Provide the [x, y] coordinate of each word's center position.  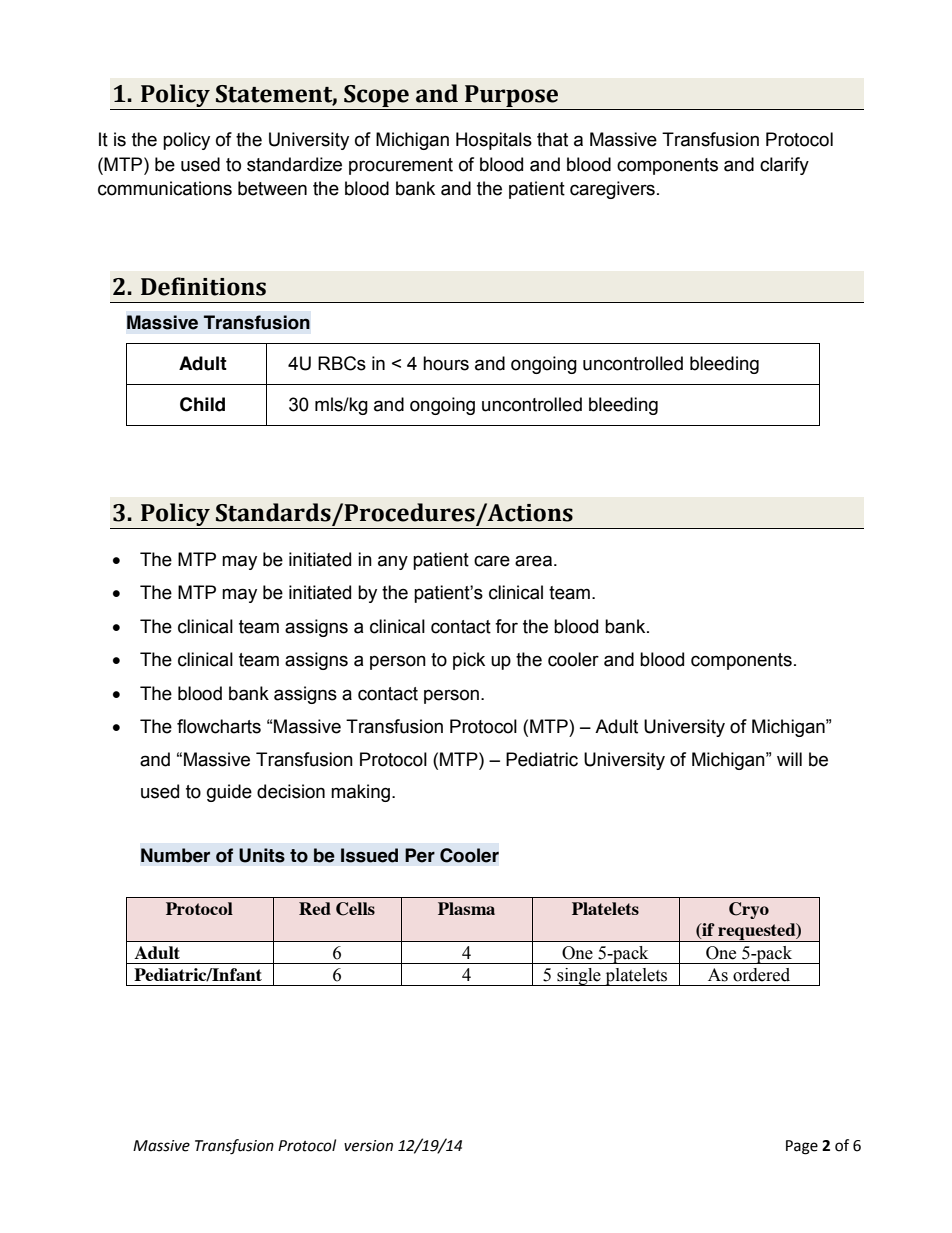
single [579, 977]
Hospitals [494, 141]
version [368, 1146]
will [789, 759]
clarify [784, 166]
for [506, 626]
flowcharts [219, 726]
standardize [294, 164]
